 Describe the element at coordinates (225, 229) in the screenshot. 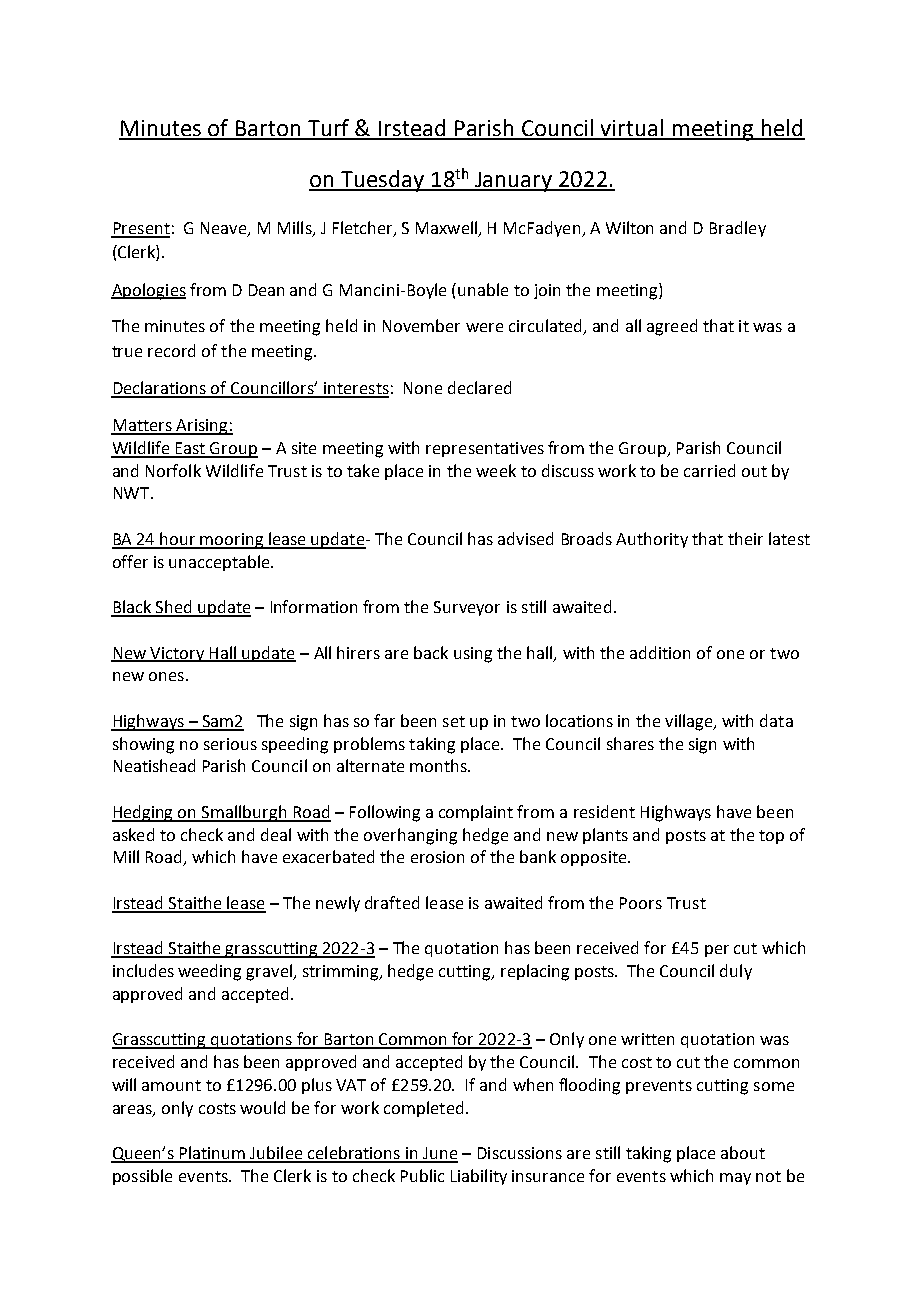

I see `Neave` at that location.
